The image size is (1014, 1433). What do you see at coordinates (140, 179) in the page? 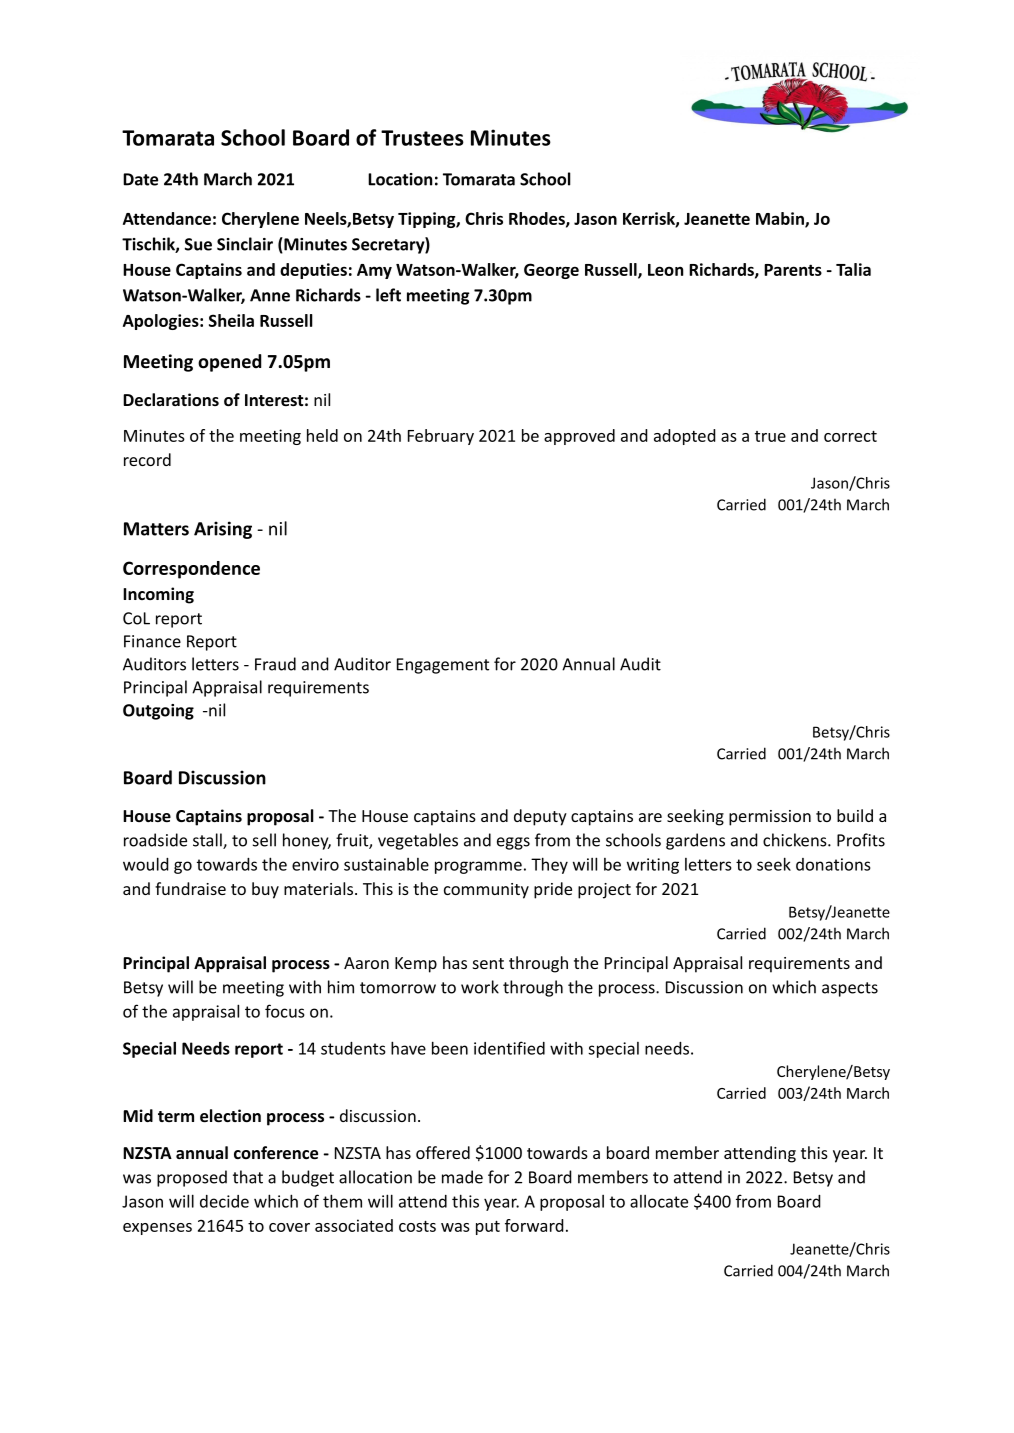
I see `Date` at bounding box center [140, 179].
